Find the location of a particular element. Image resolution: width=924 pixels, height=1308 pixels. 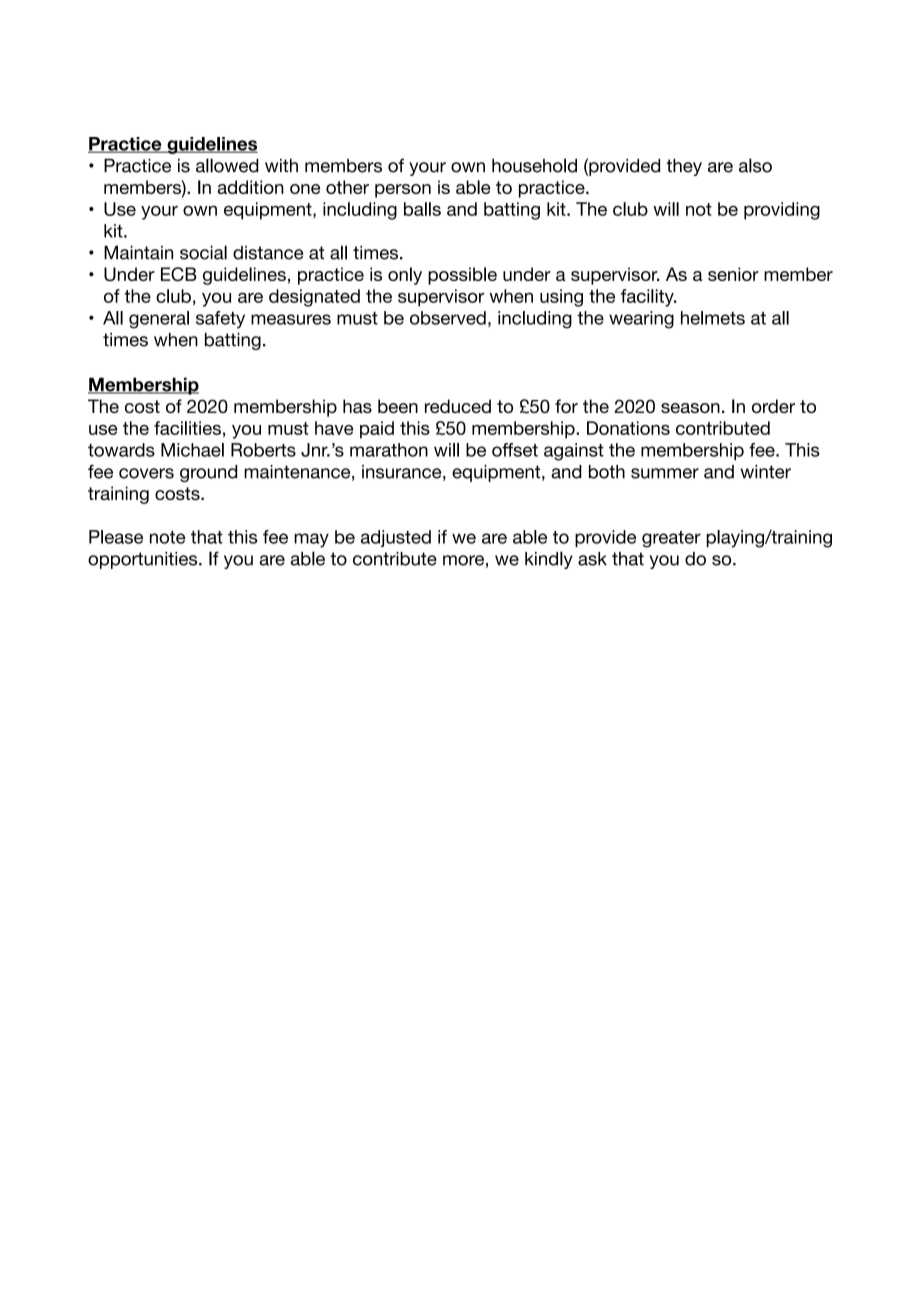

more is located at coordinates (463, 560).
